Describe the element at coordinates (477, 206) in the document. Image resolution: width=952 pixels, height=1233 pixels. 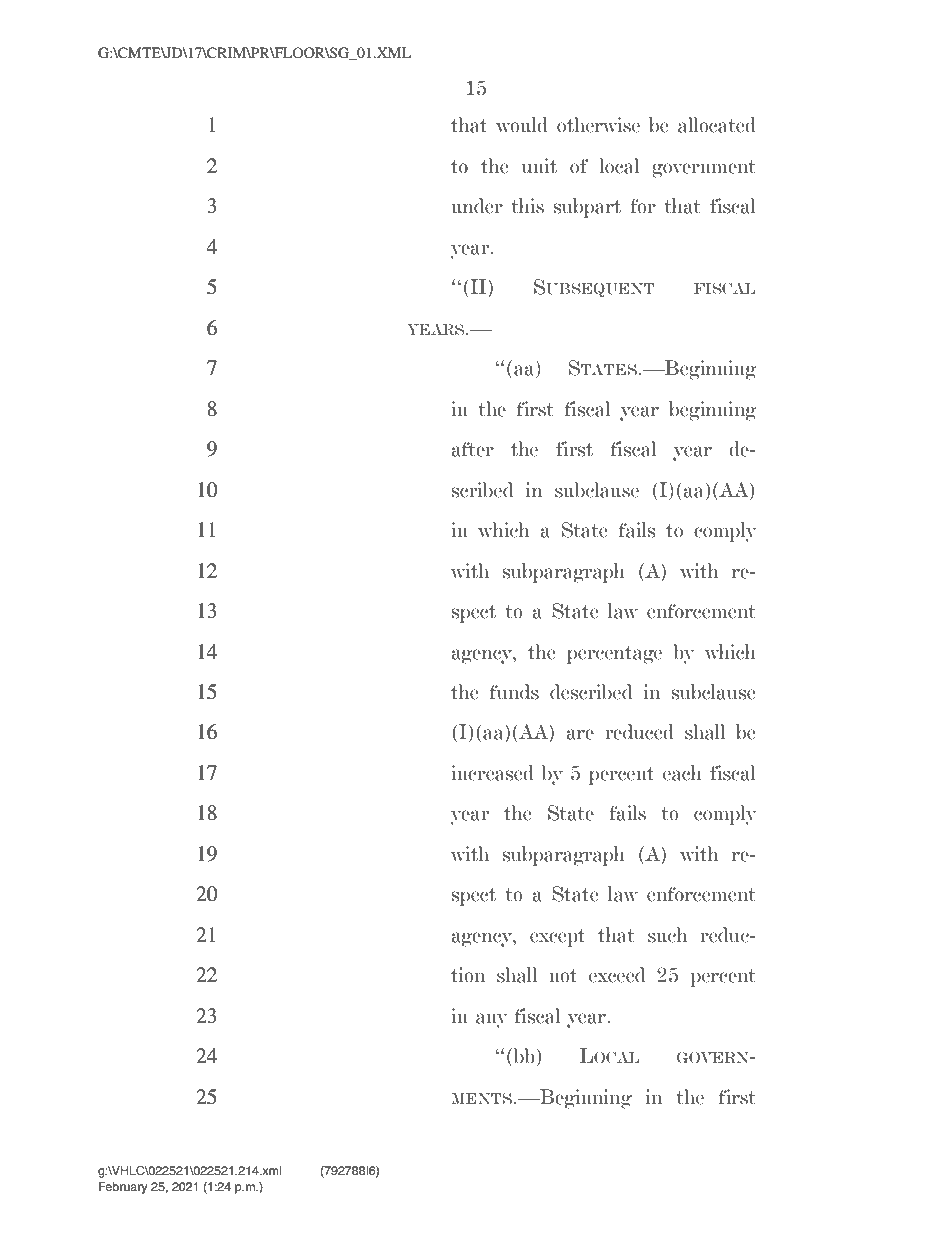
I see `under` at that location.
